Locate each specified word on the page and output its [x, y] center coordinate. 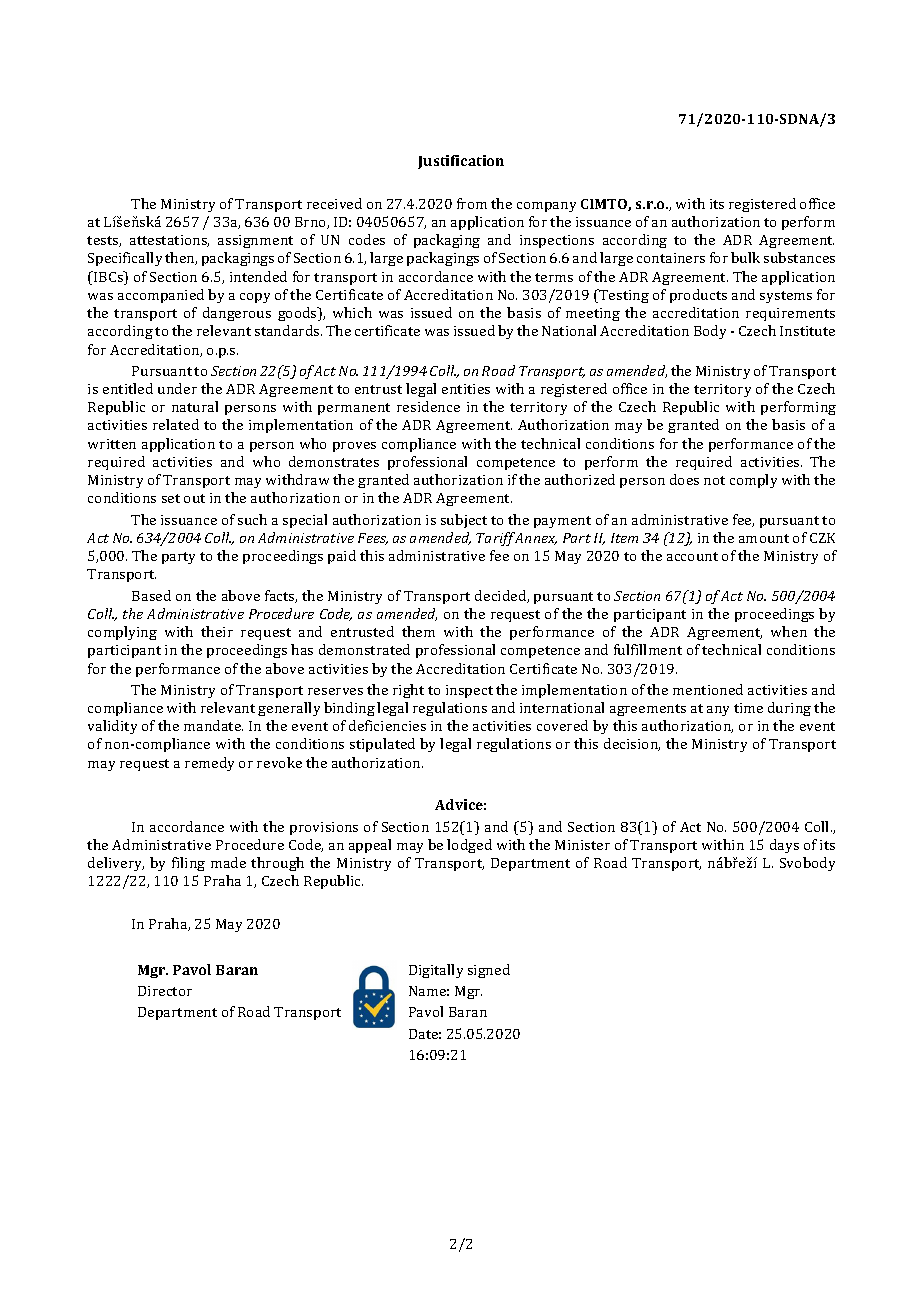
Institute [807, 331]
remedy [209, 764]
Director [165, 991]
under [177, 388]
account [692, 556]
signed [489, 971]
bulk [745, 257]
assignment [255, 241]
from [472, 203]
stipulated [382, 745]
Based [151, 595]
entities [466, 389]
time [748, 708]
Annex [535, 538]
